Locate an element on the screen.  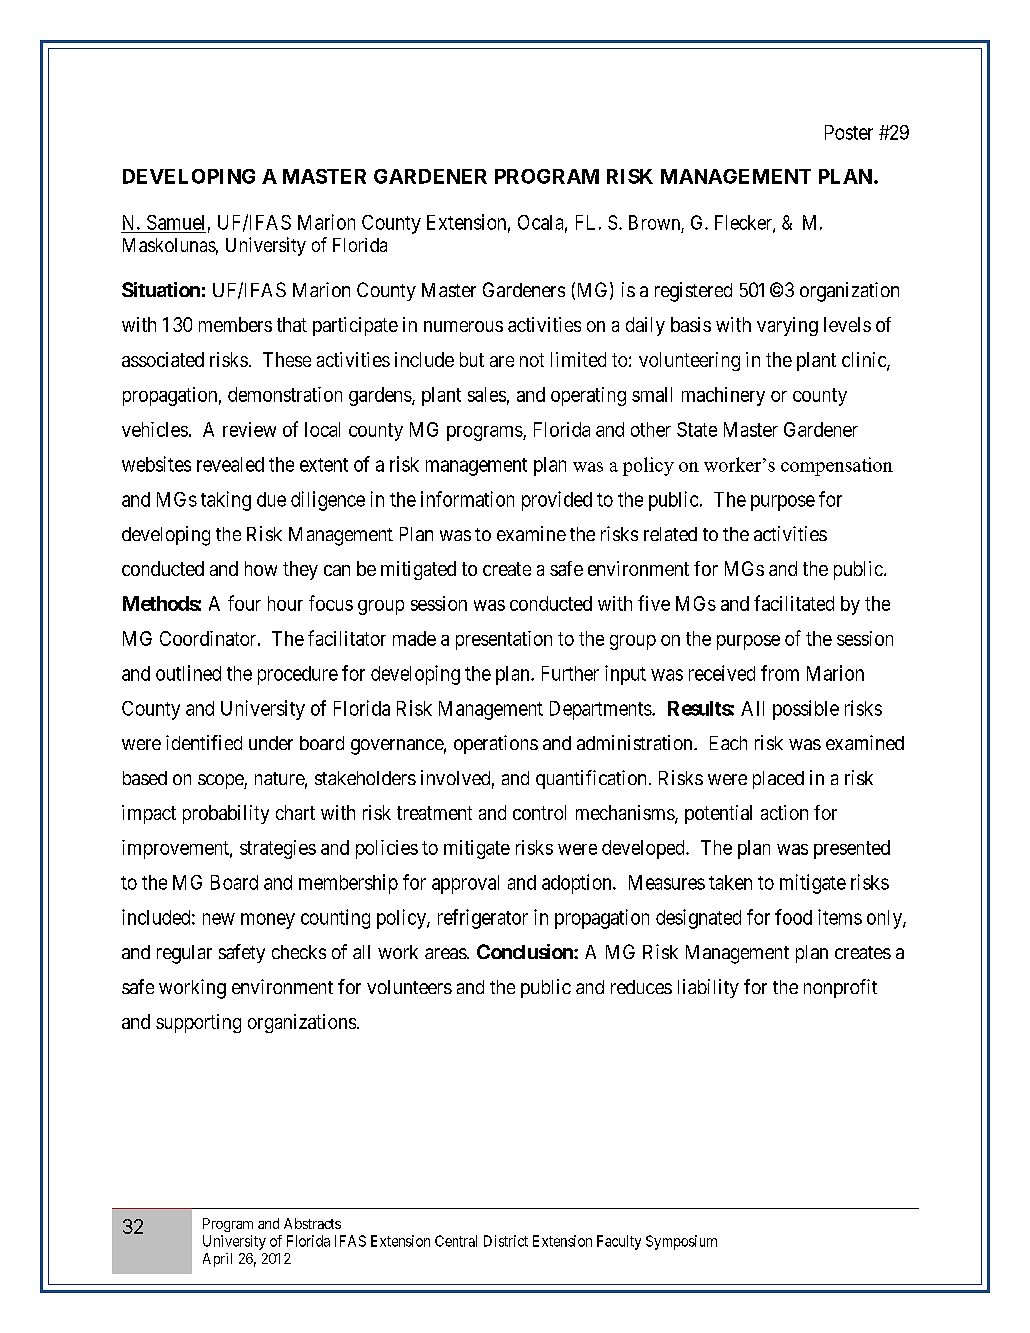
April is located at coordinates (217, 1260).
